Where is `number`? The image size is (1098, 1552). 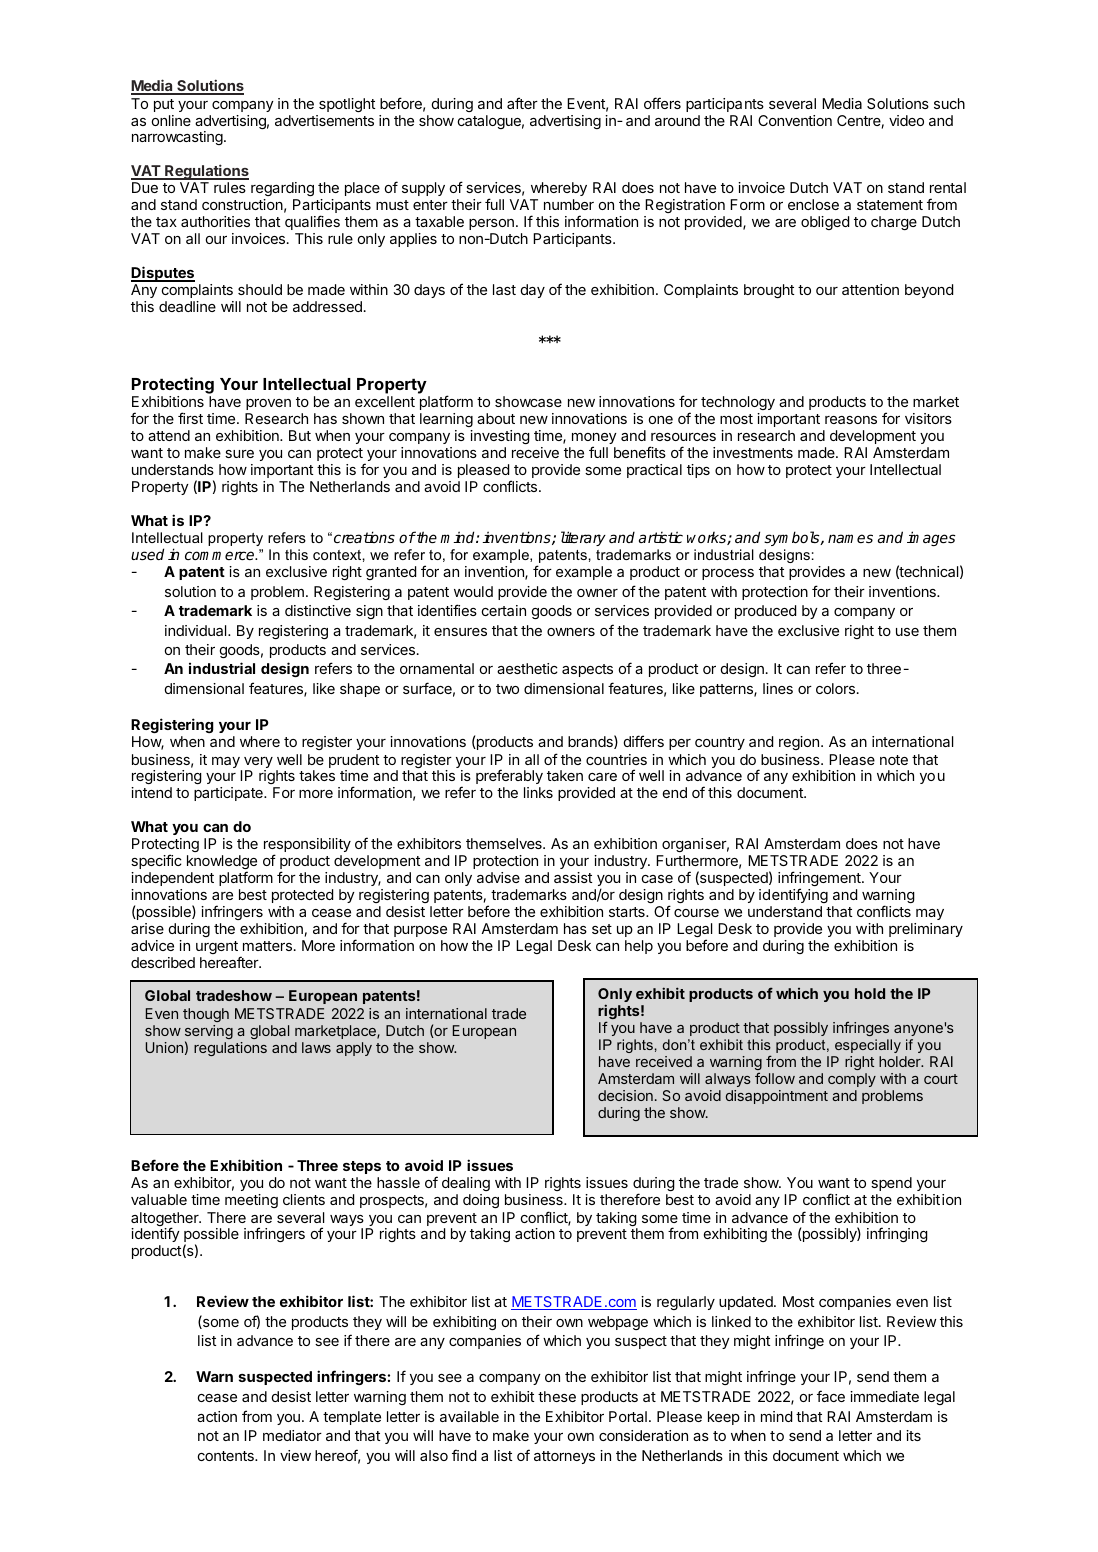
number is located at coordinates (569, 204).
